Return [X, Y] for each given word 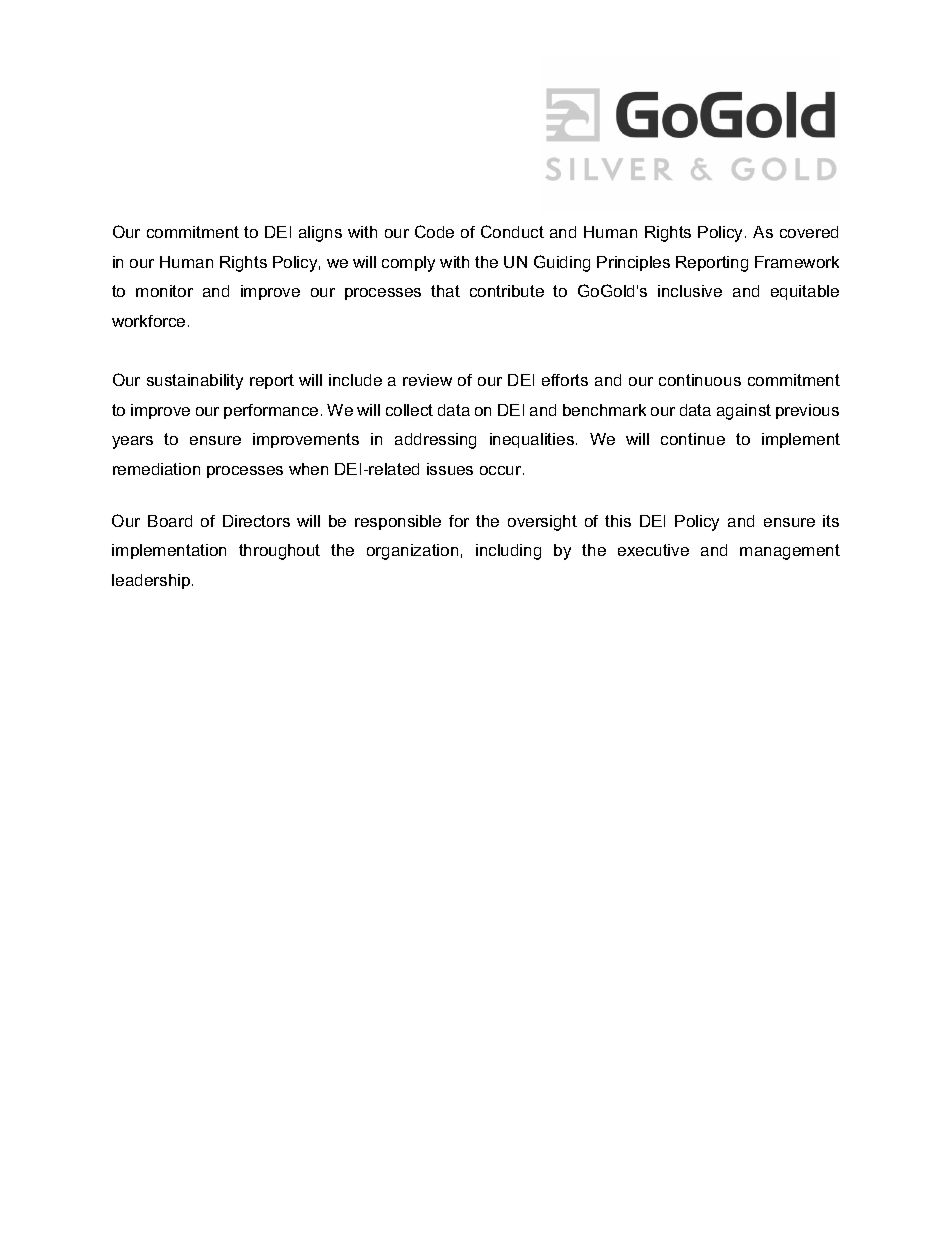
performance [271, 411]
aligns [320, 234]
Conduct [512, 231]
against [744, 412]
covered [809, 232]
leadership [152, 581]
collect [409, 410]
